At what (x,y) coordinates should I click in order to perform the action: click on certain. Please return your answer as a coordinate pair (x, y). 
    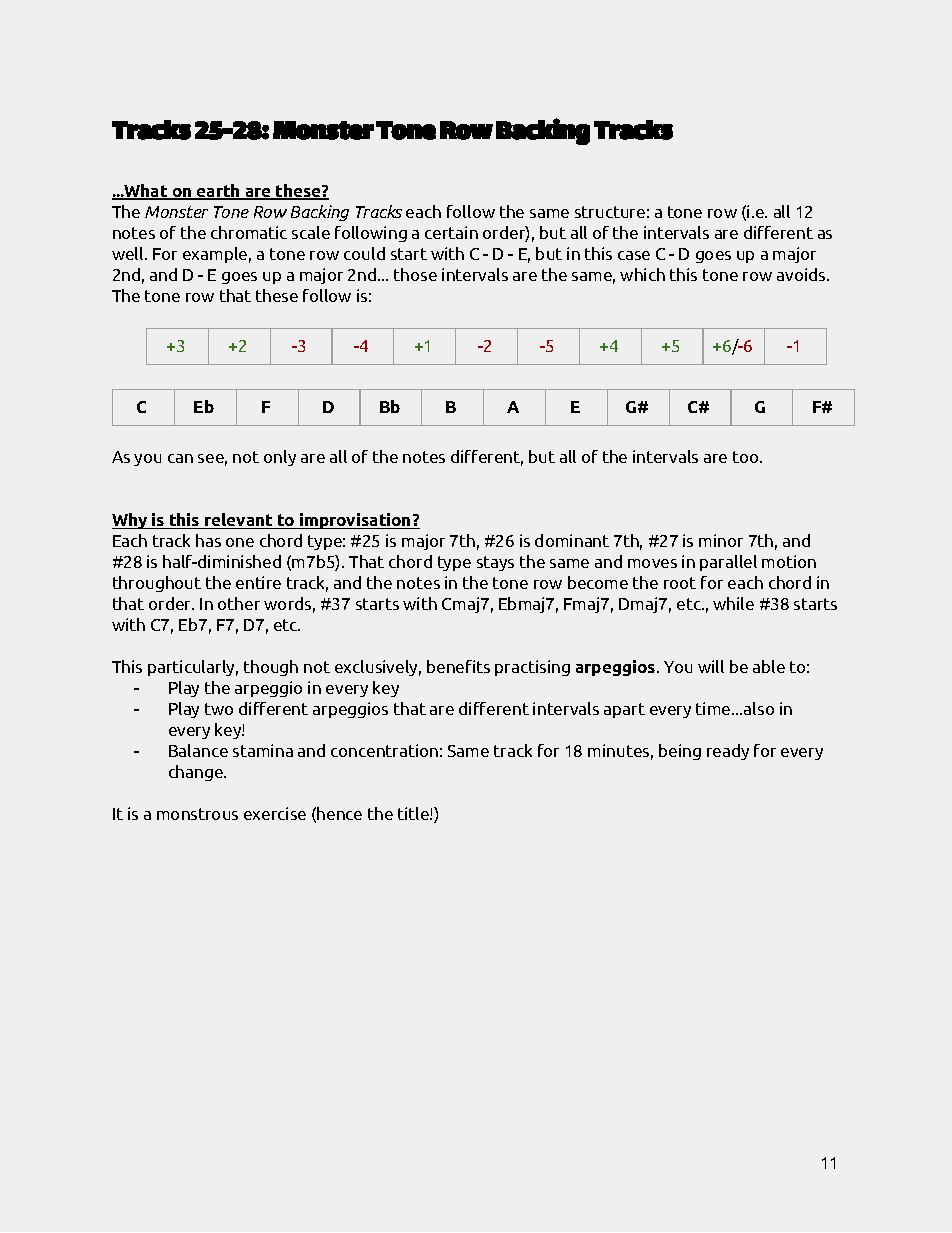
    Looking at the image, I should click on (451, 232).
